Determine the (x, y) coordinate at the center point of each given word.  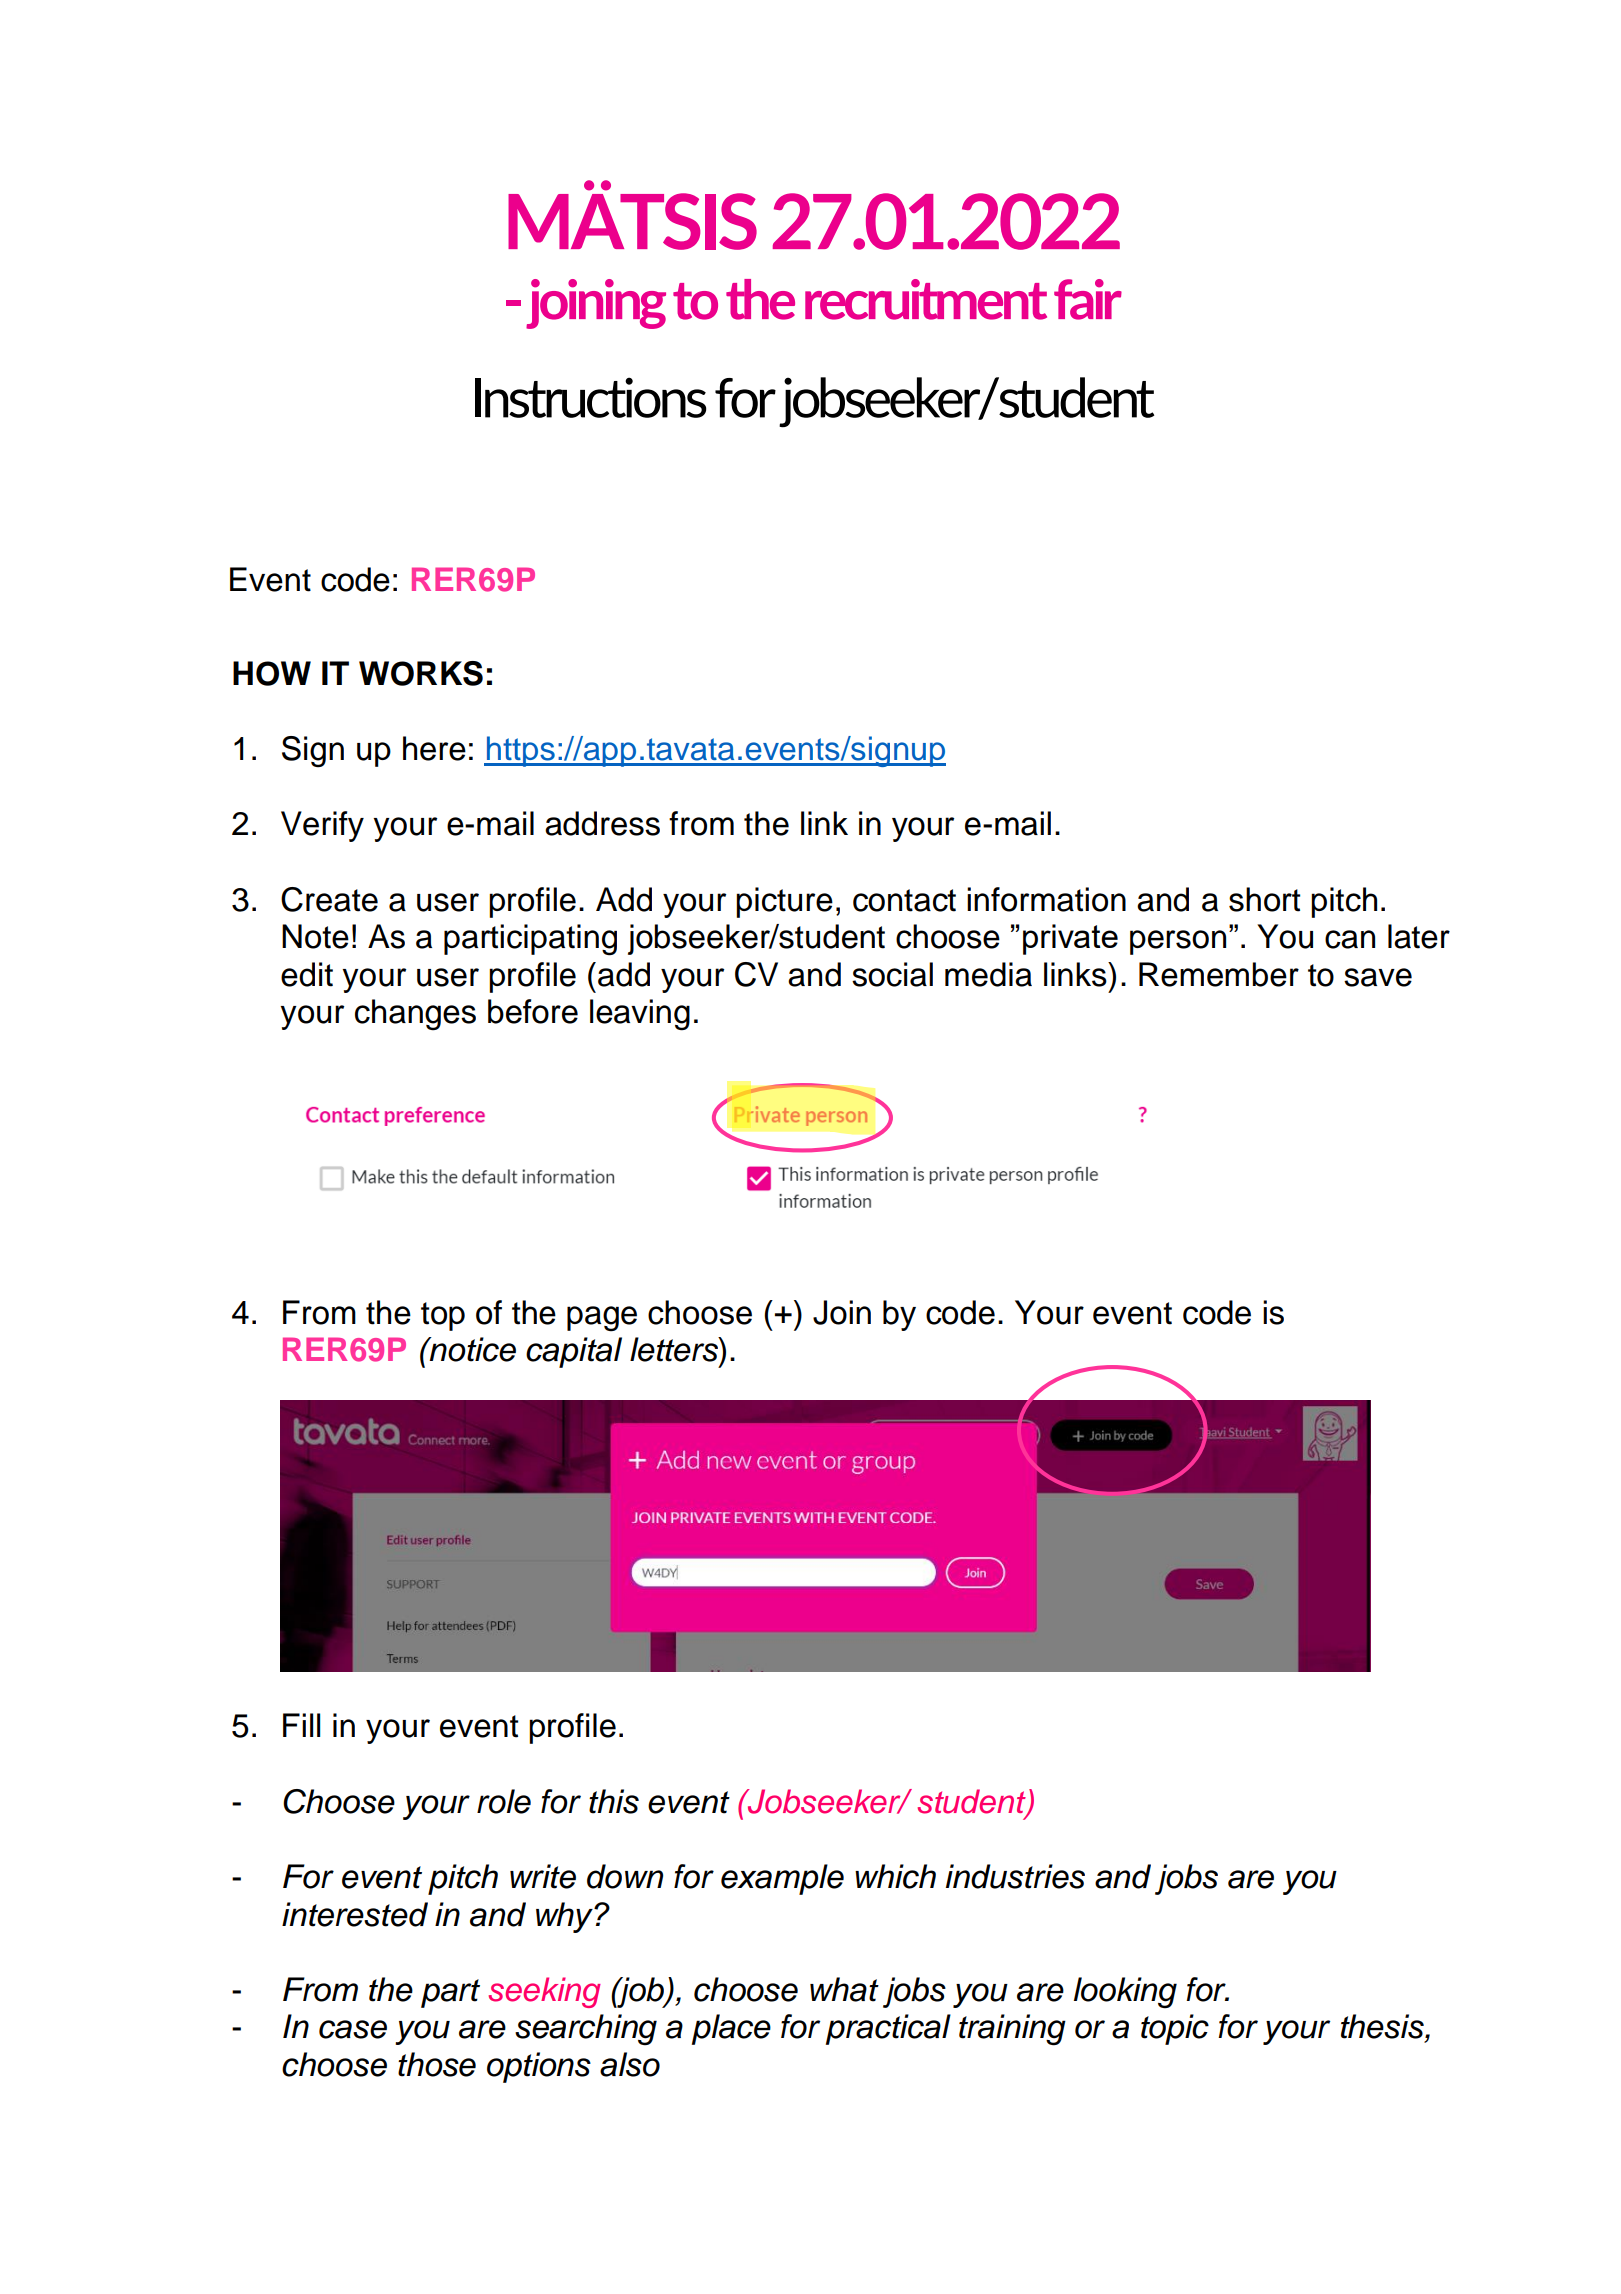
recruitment (926, 299)
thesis (1383, 2026)
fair (1088, 299)
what (844, 1989)
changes (415, 1015)
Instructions (590, 397)
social (892, 974)
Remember (1219, 974)
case (353, 2029)
